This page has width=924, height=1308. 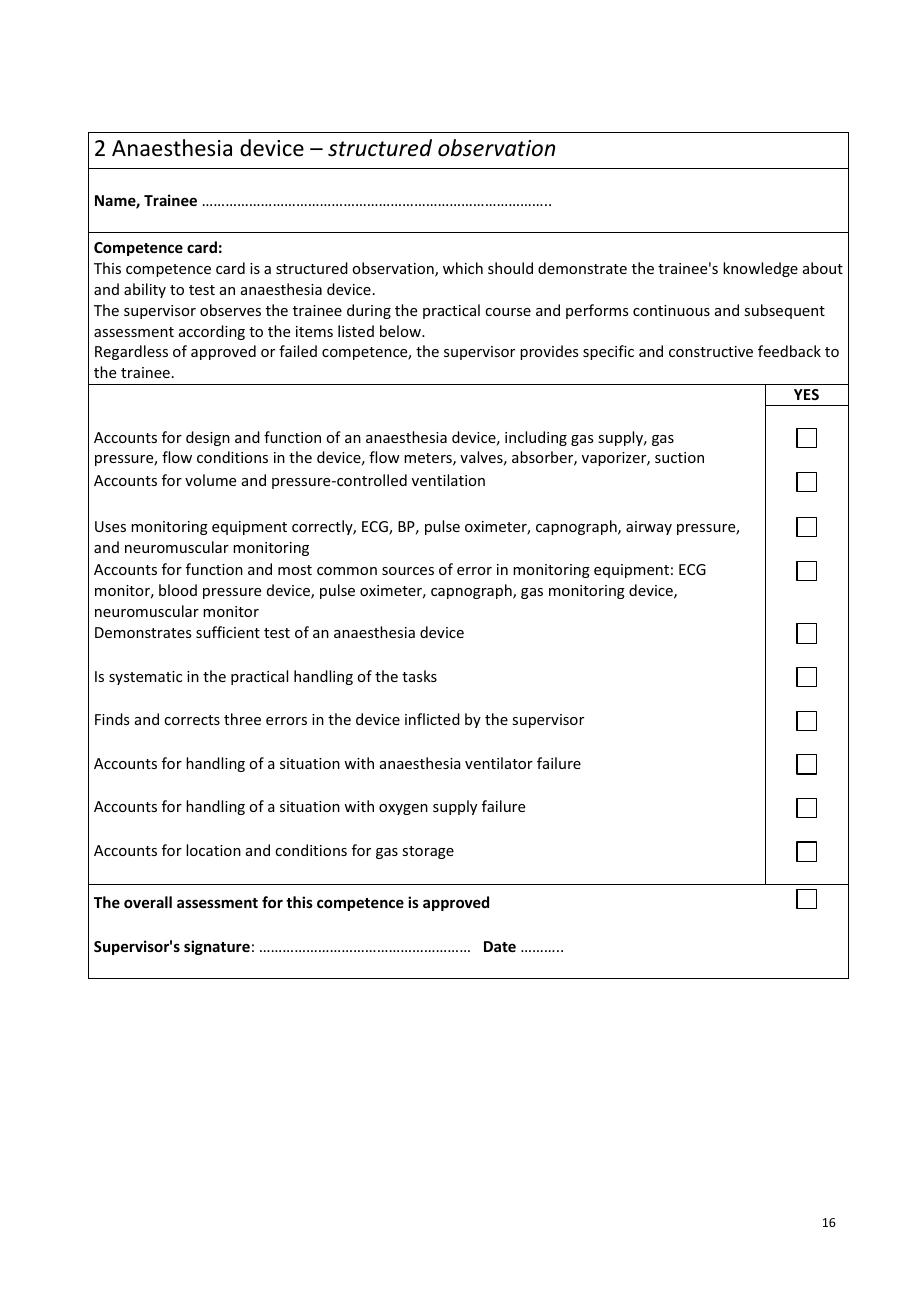 What do you see at coordinates (192, 720) in the page?
I see `corrects` at bounding box center [192, 720].
